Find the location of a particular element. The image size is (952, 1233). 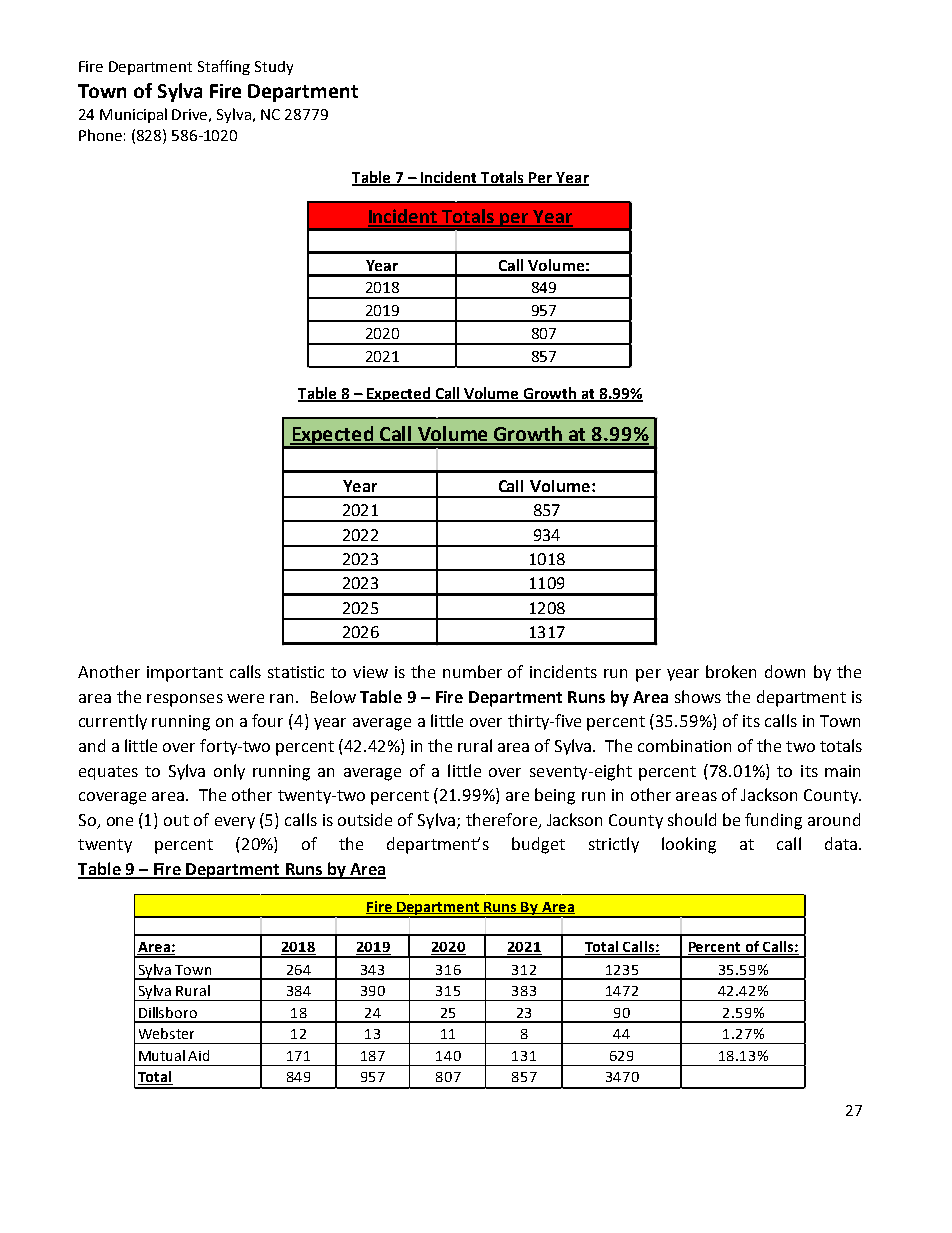

important is located at coordinates (185, 674).
